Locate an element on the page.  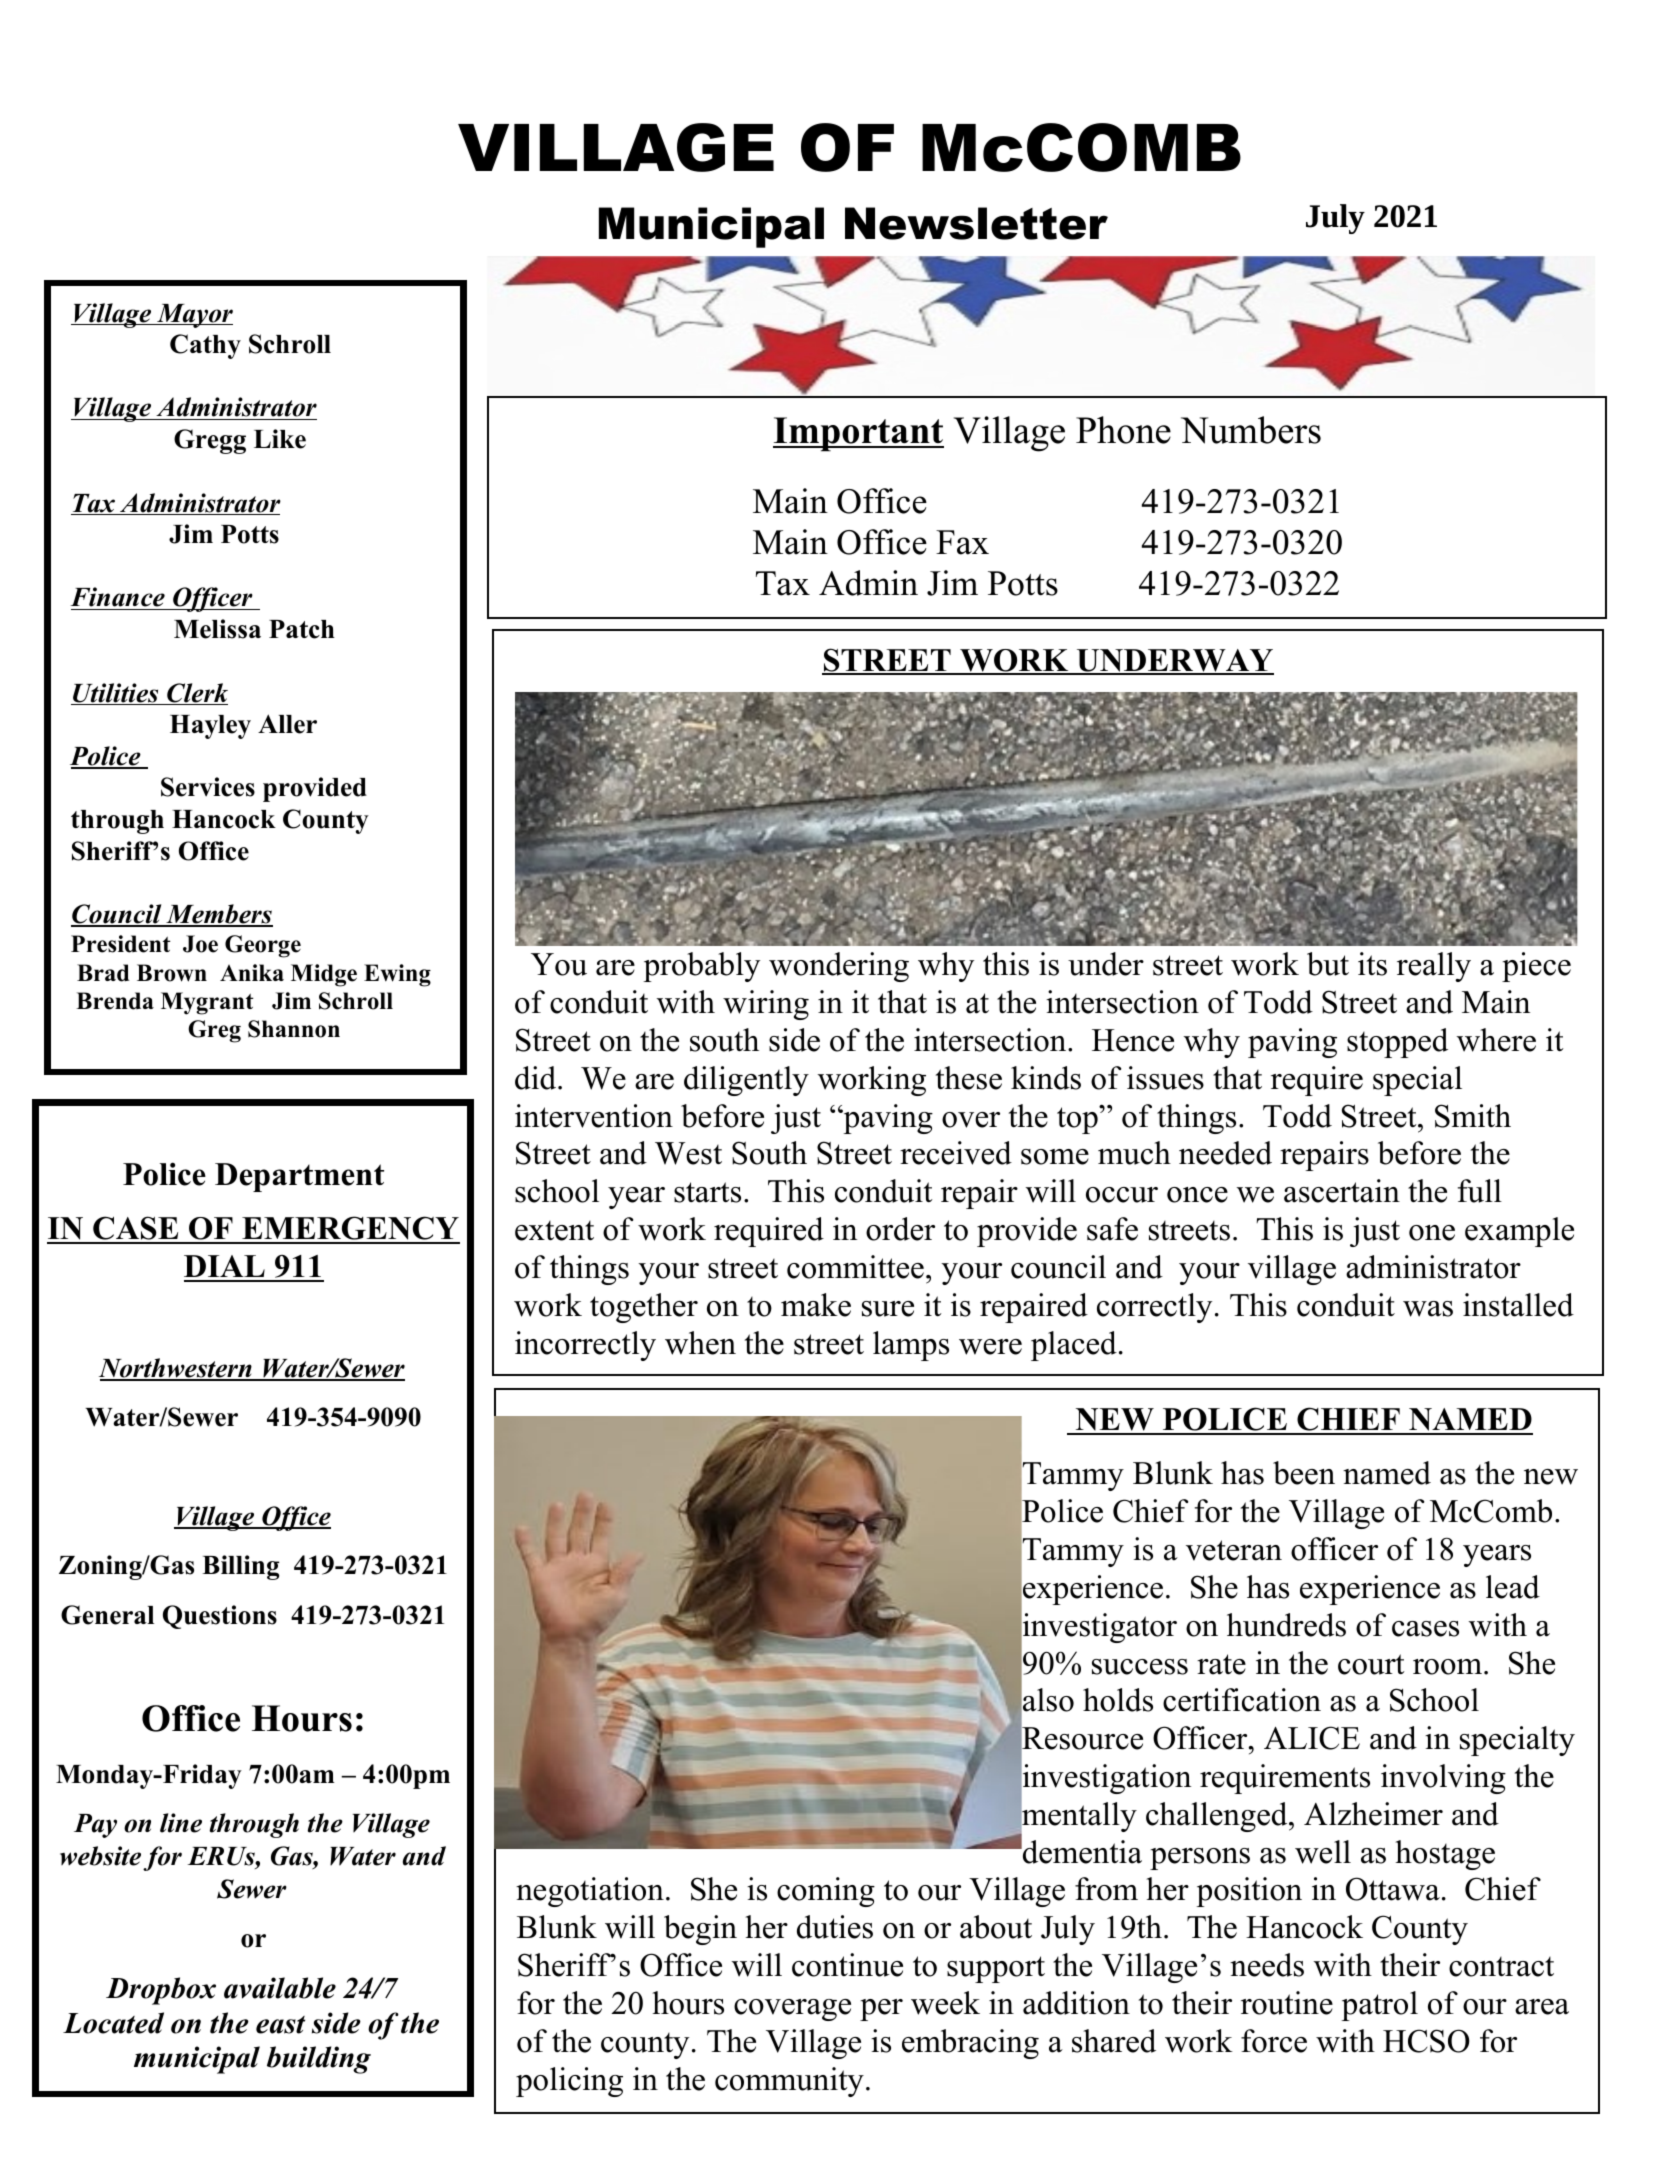
east is located at coordinates (280, 2025).
